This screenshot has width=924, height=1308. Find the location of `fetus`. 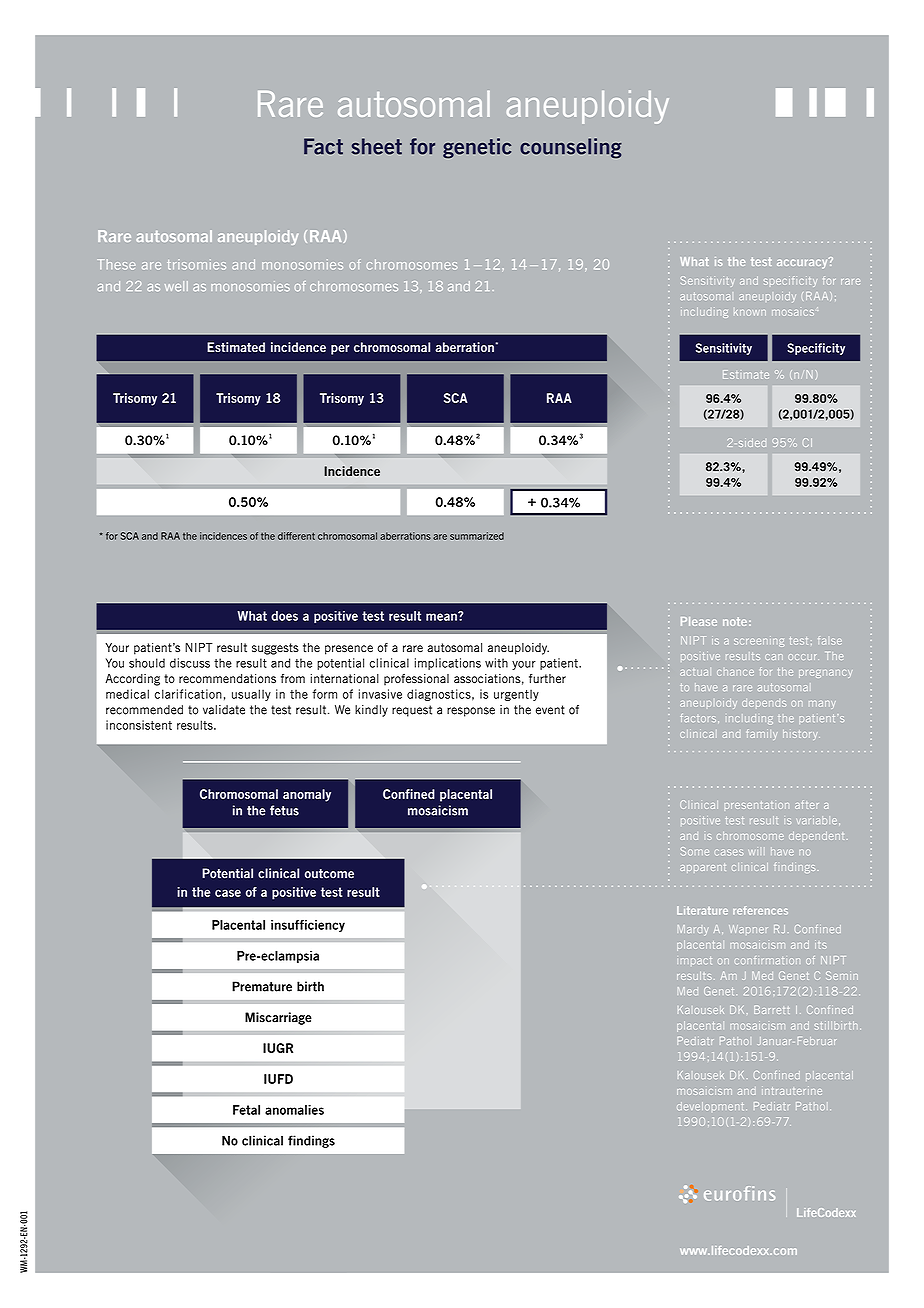

fetus is located at coordinates (284, 810).
